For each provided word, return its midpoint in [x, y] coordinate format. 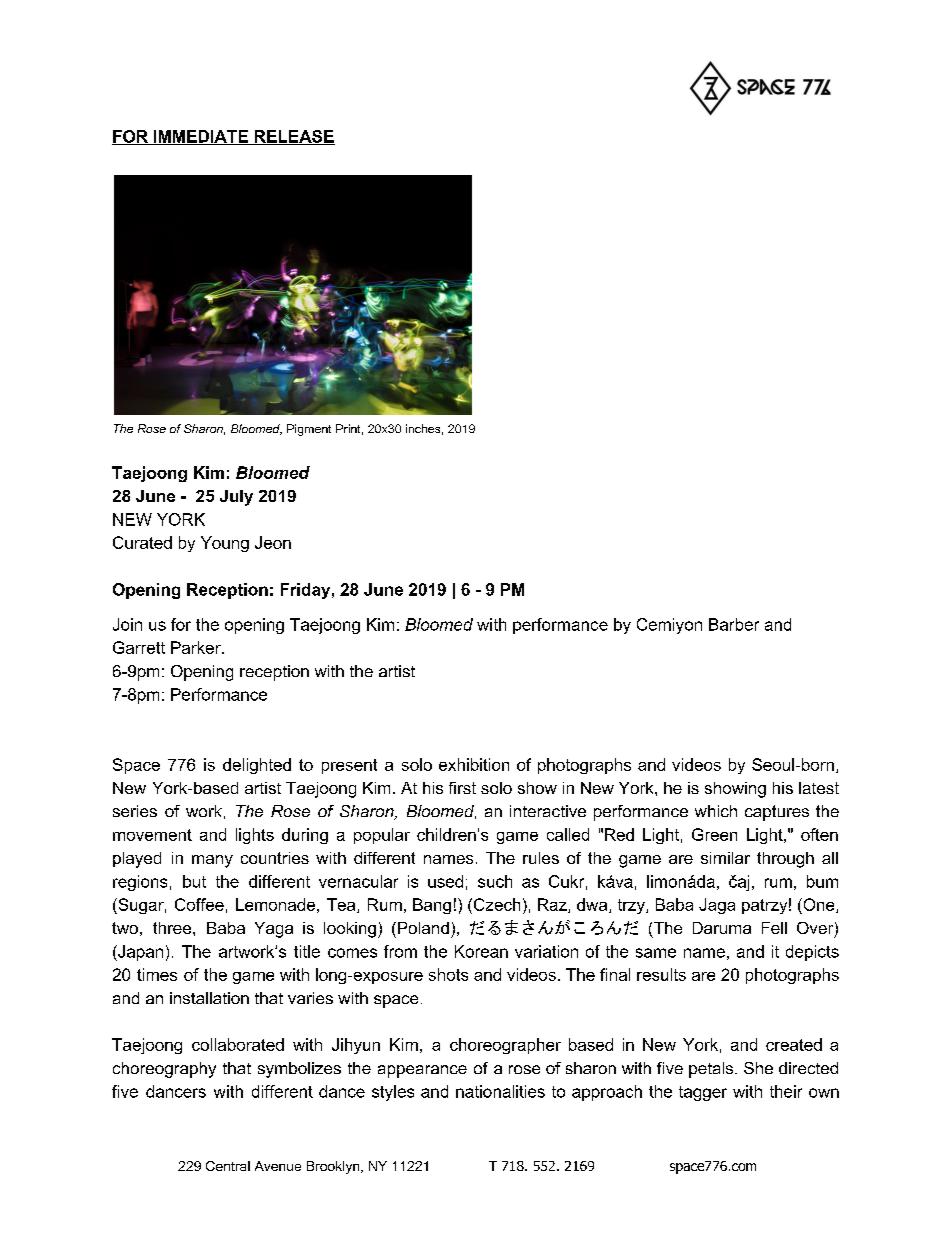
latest [819, 788]
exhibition [474, 764]
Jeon [273, 542]
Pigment [309, 430]
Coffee [199, 904]
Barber [734, 624]
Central [228, 1166]
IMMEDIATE [201, 137]
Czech [495, 904]
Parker [197, 647]
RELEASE [293, 137]
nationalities [500, 1091]
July [236, 498]
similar [725, 858]
